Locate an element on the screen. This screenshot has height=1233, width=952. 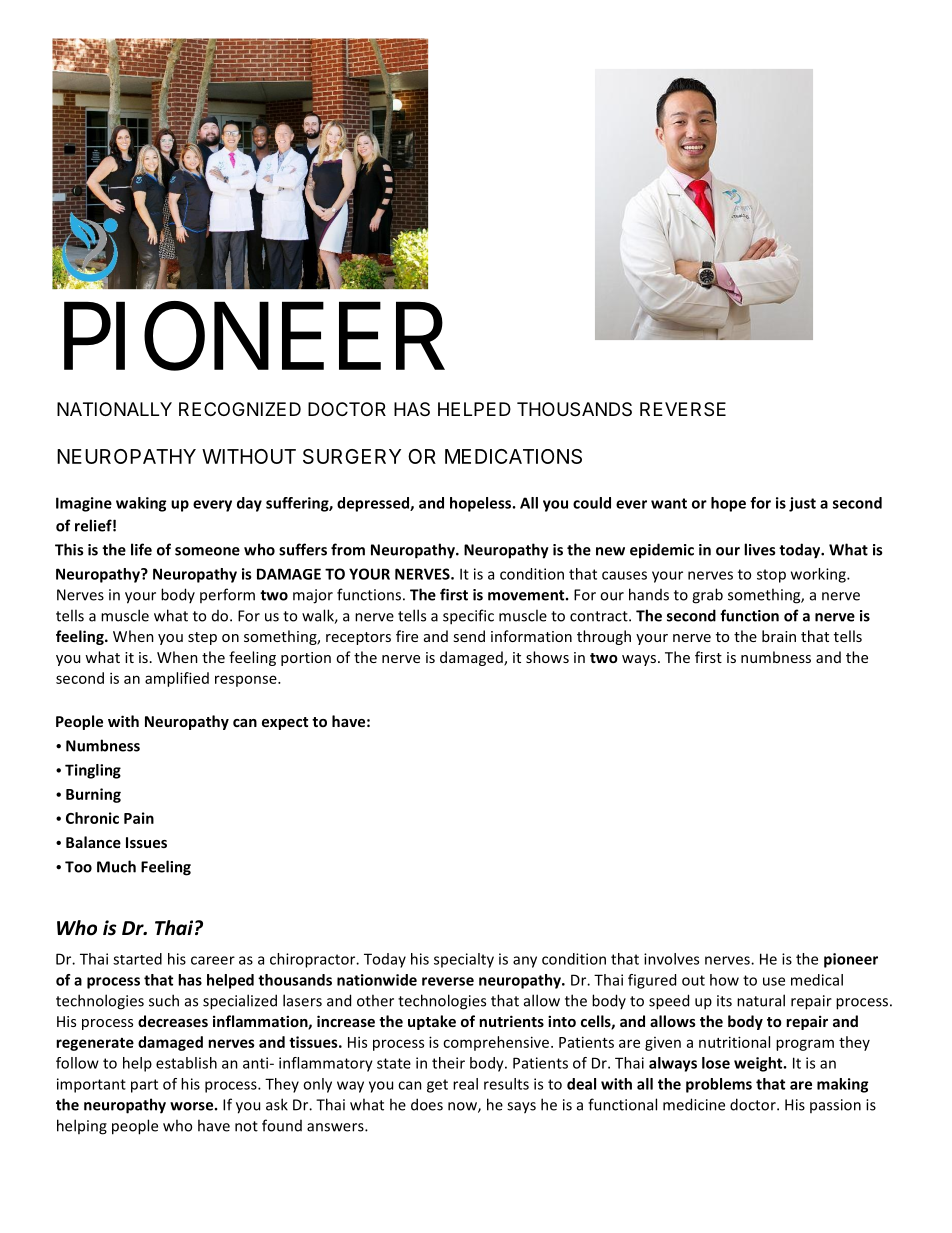
expect is located at coordinates (285, 723).
